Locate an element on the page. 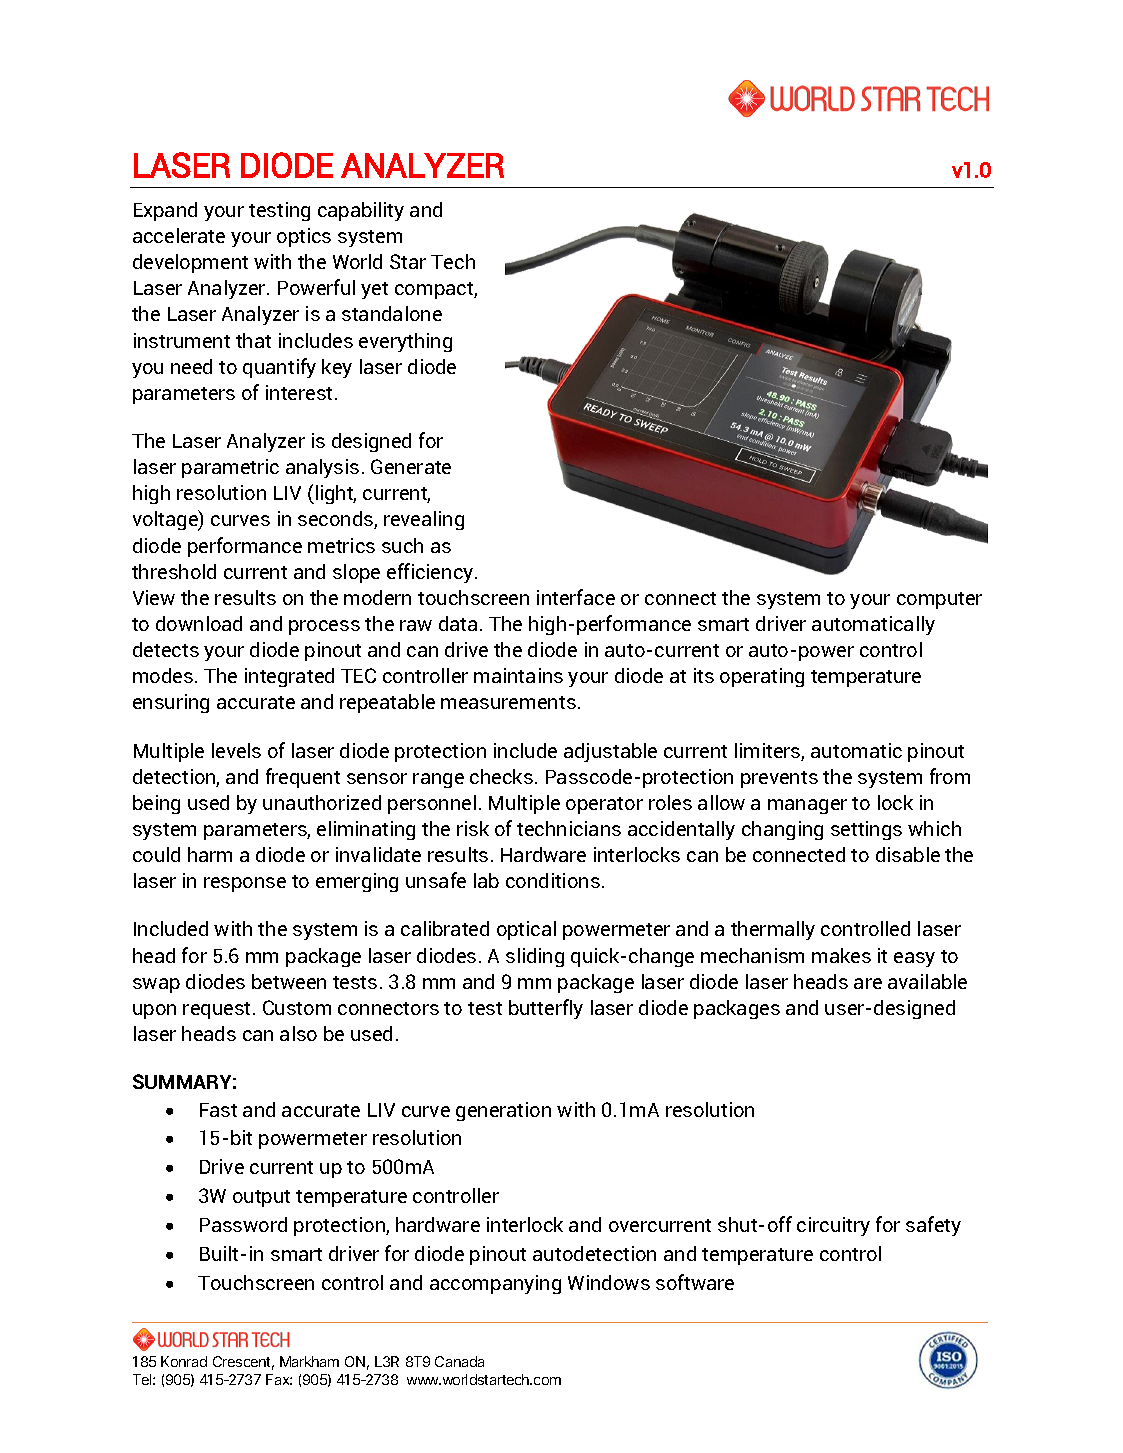 Image resolution: width=1123 pixels, height=1453 pixels. maintains is located at coordinates (518, 675).
